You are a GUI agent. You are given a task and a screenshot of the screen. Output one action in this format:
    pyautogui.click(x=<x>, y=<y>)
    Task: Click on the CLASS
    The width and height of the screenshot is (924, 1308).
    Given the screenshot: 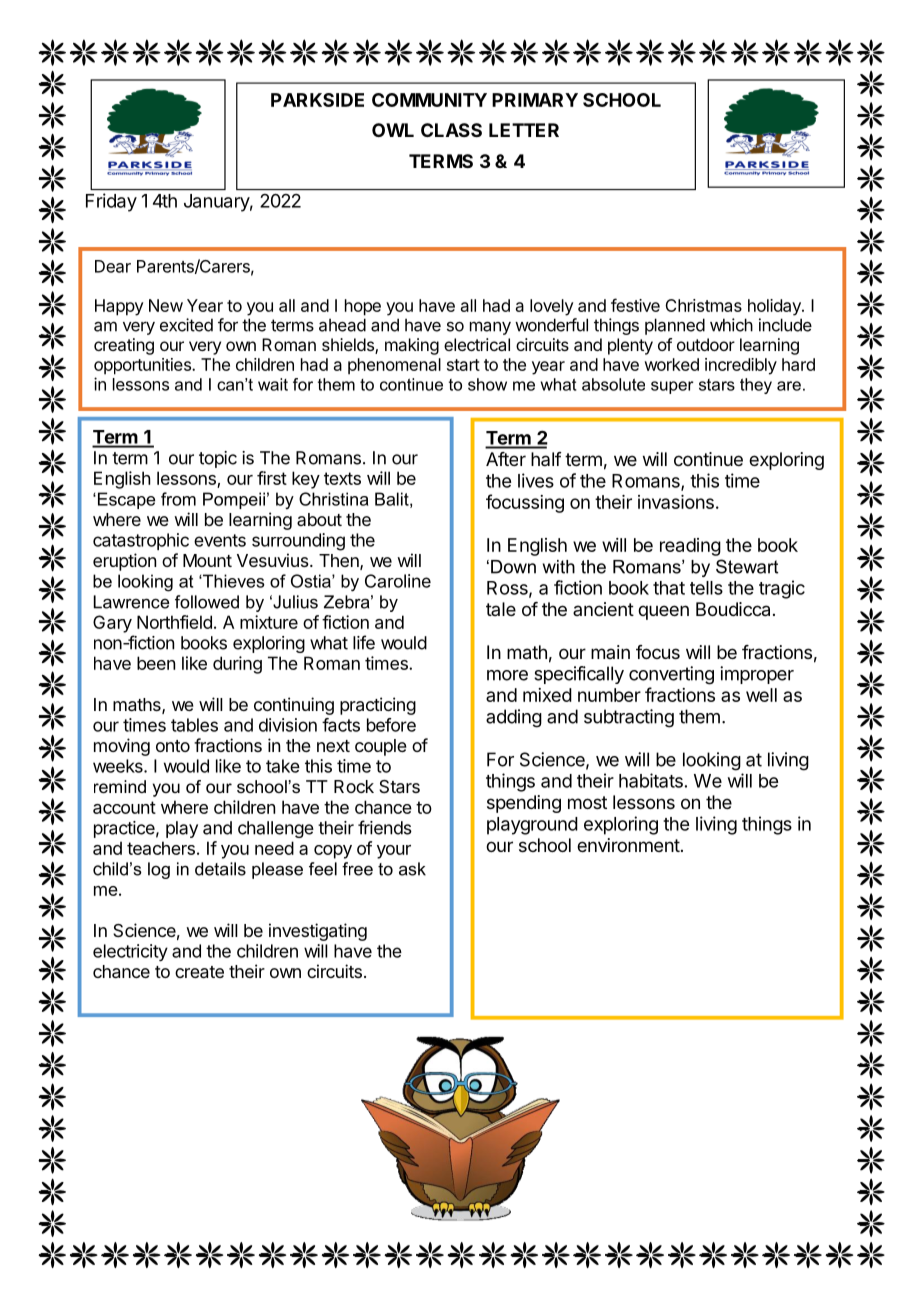 What is the action you would take?
    pyautogui.click(x=451, y=130)
